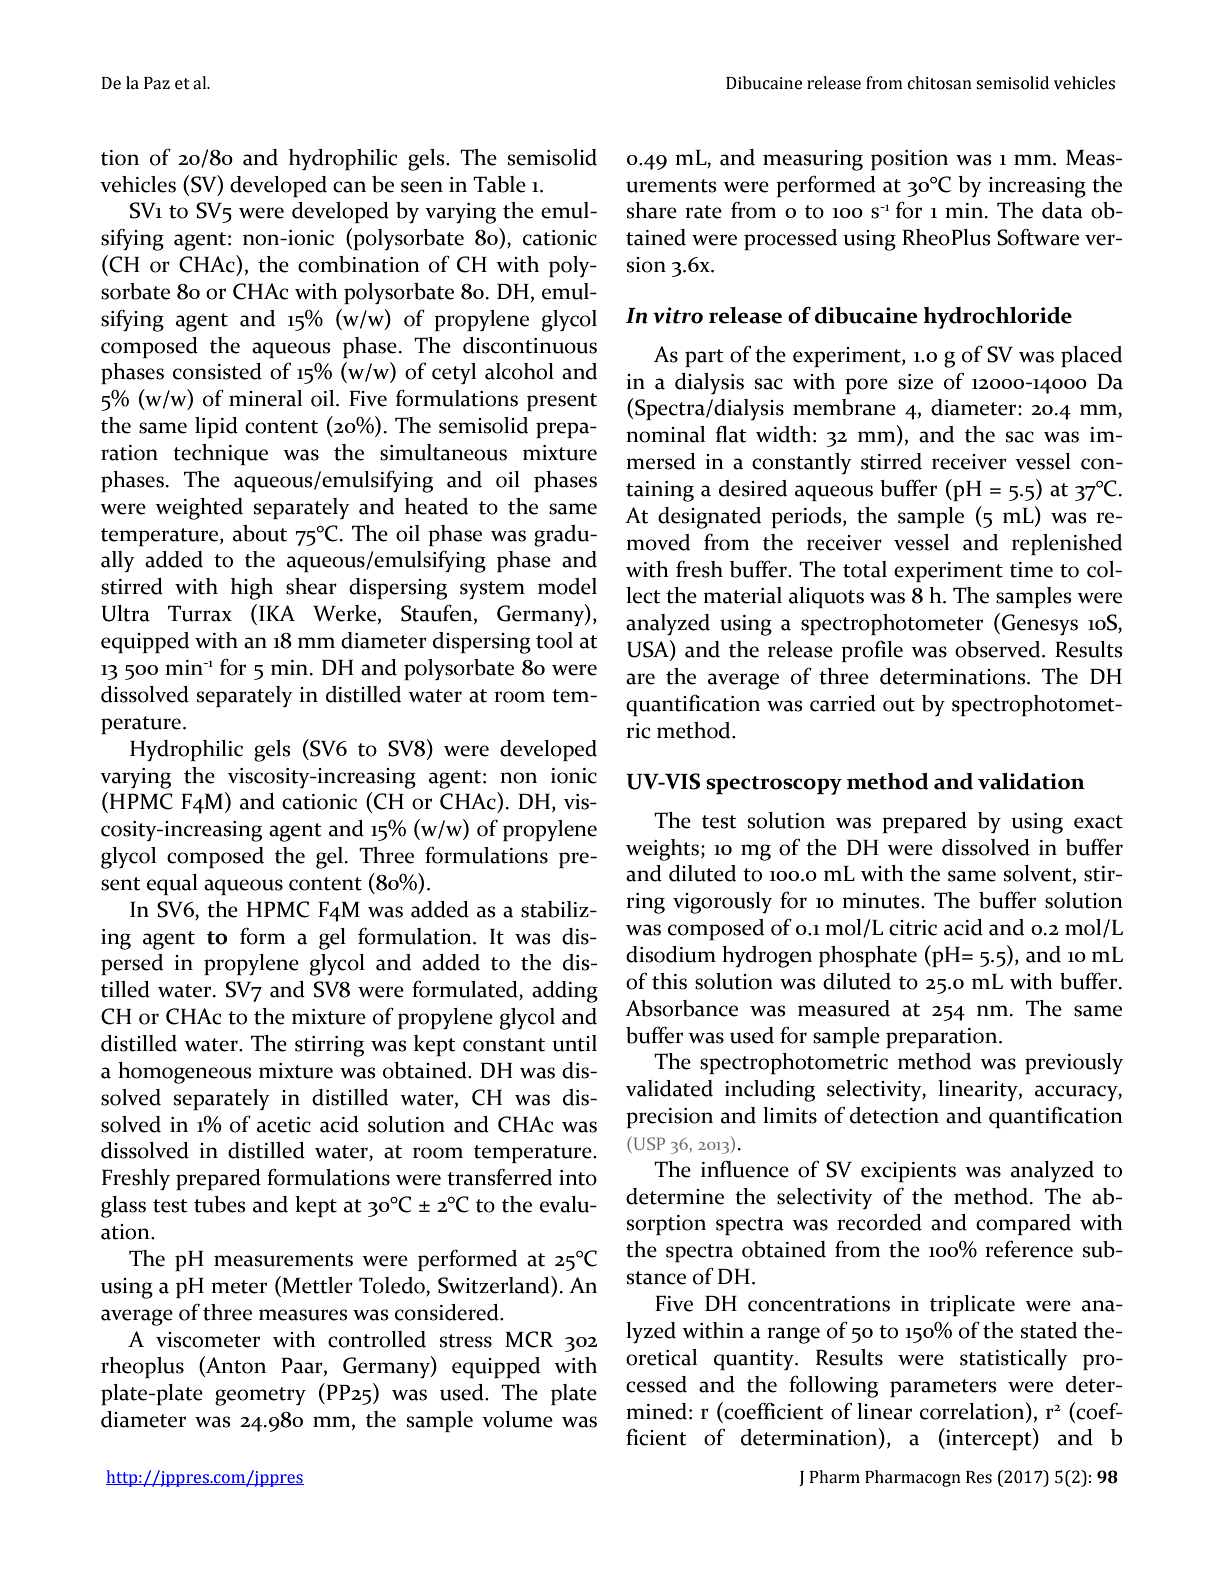 This screenshot has height=1584, width=1224. Describe the element at coordinates (1074, 1063) in the screenshot. I see `previously` at that location.
